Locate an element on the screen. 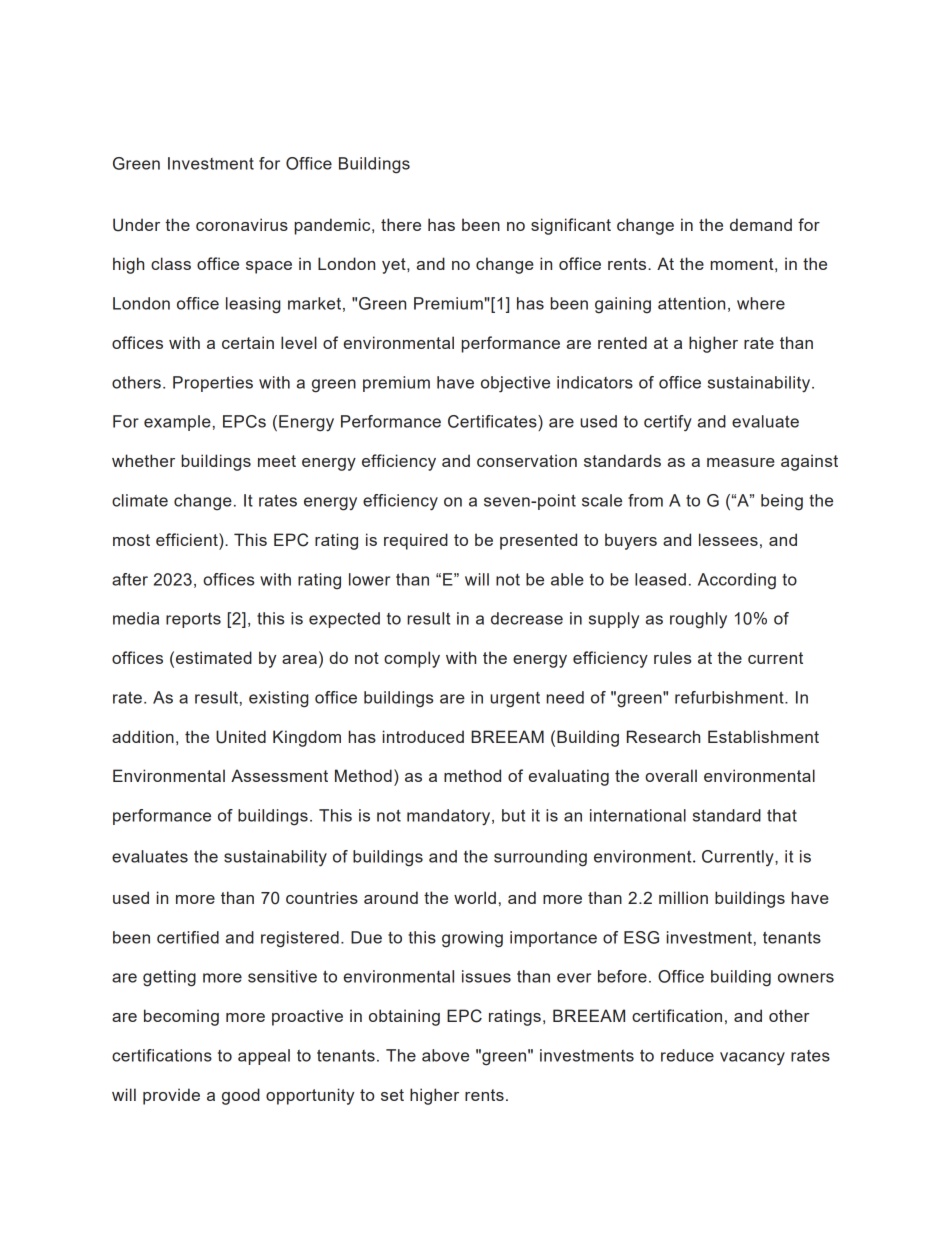 The image size is (952, 1233). good is located at coordinates (241, 1096).
